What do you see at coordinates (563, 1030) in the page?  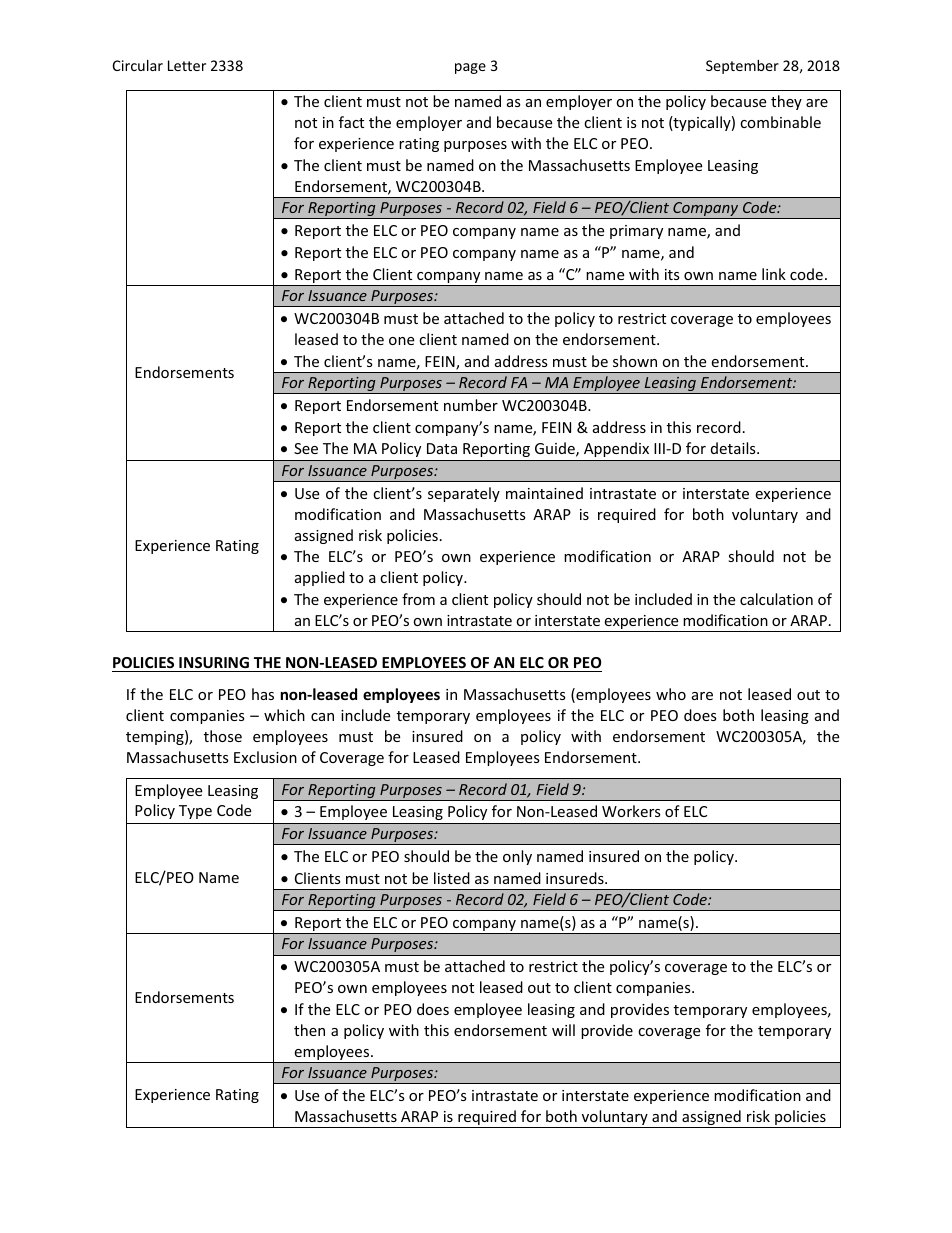 I see `will` at bounding box center [563, 1030].
